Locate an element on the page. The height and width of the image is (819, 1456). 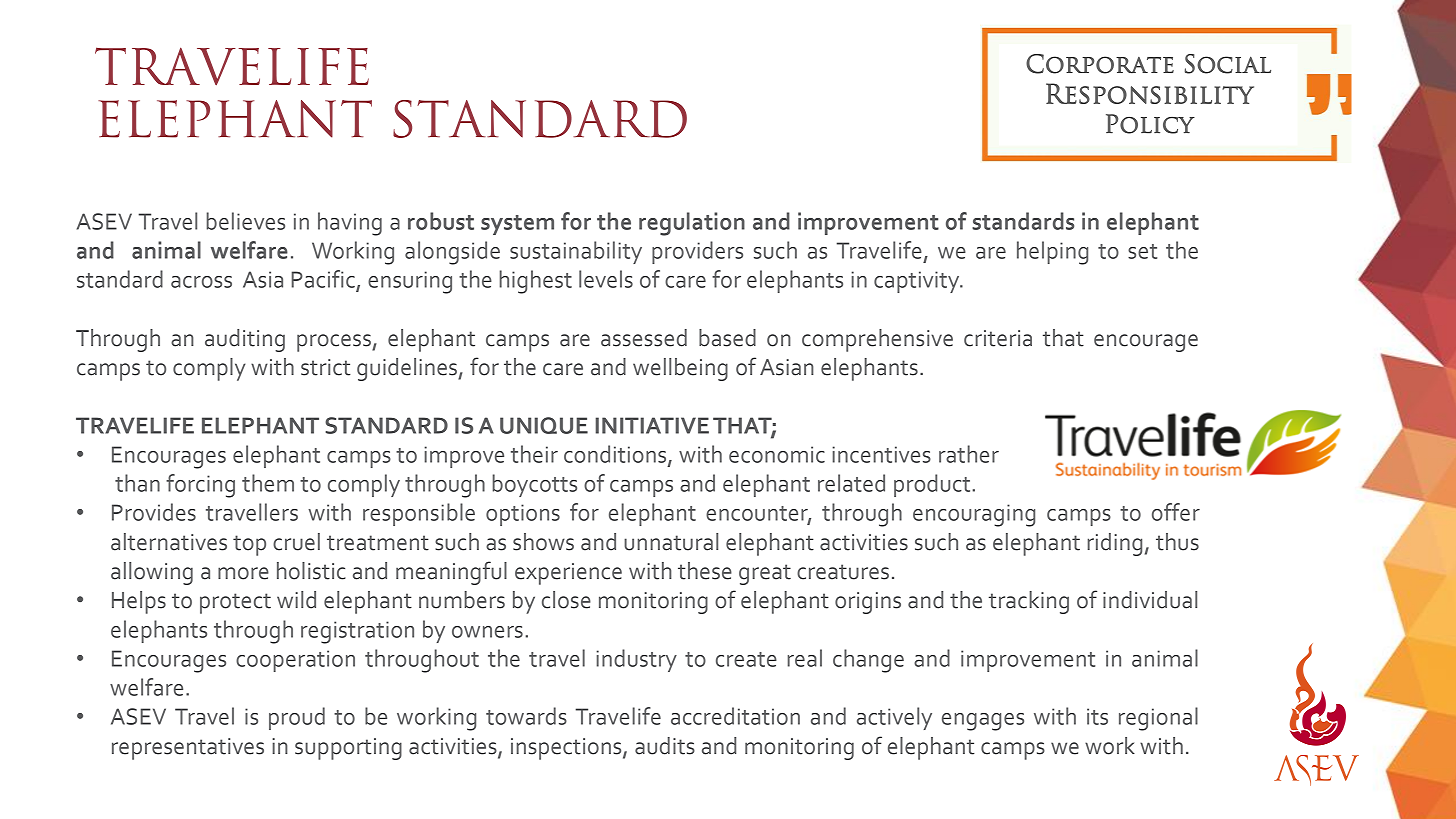
rather is located at coordinates (969, 454).
